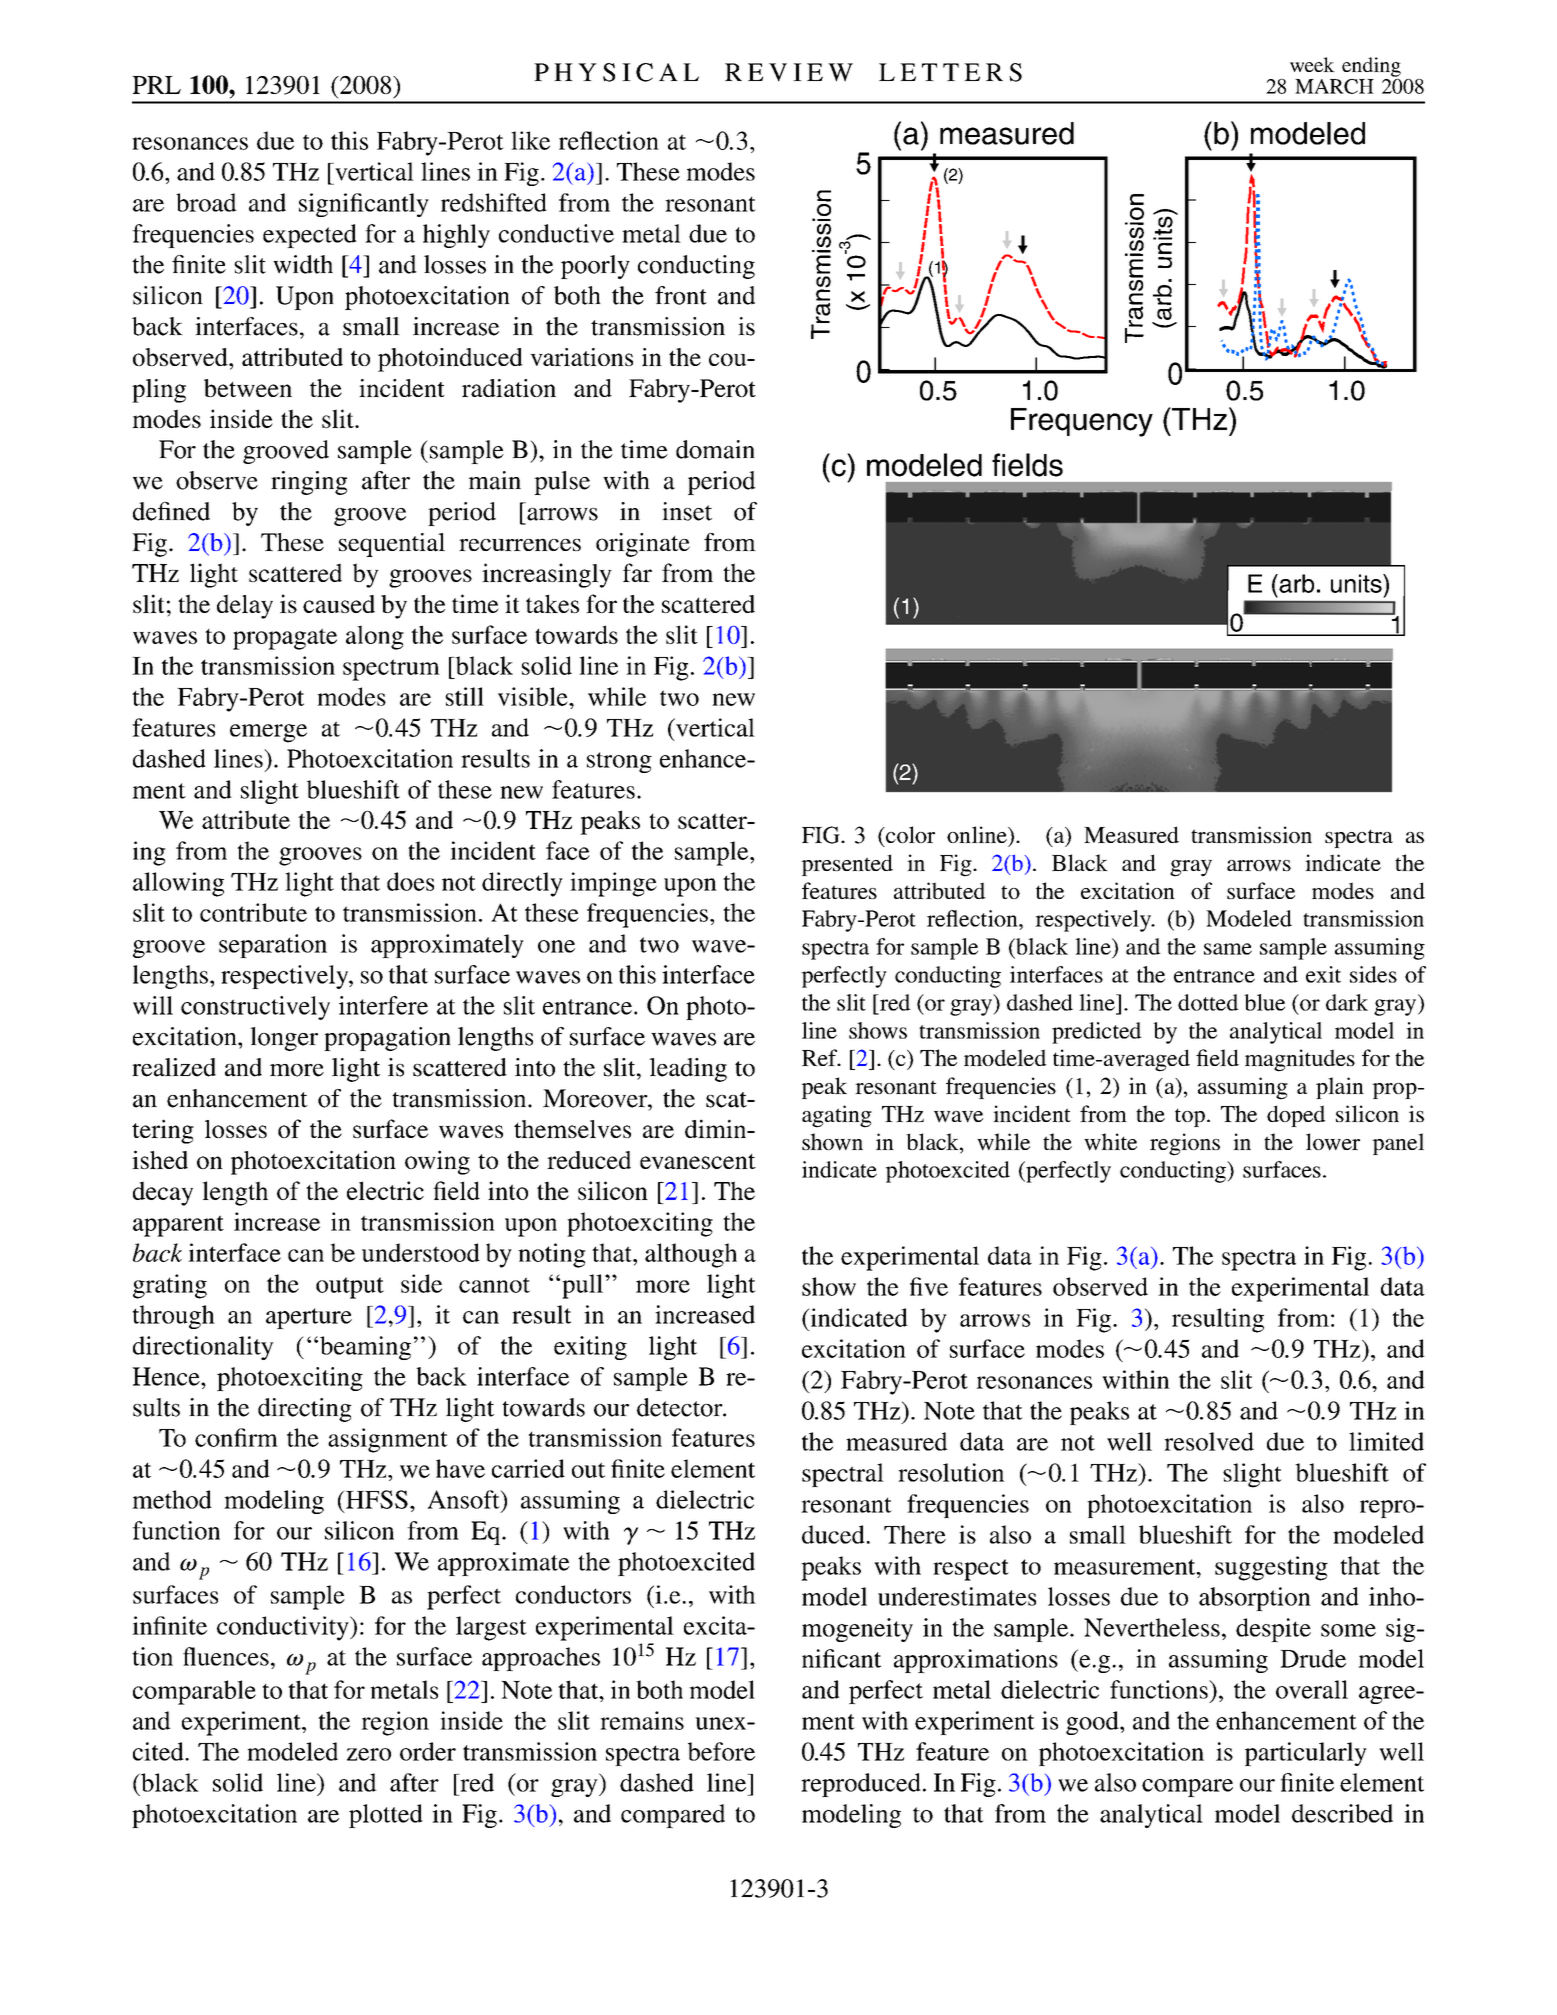  I want to click on same, so click(1228, 949).
